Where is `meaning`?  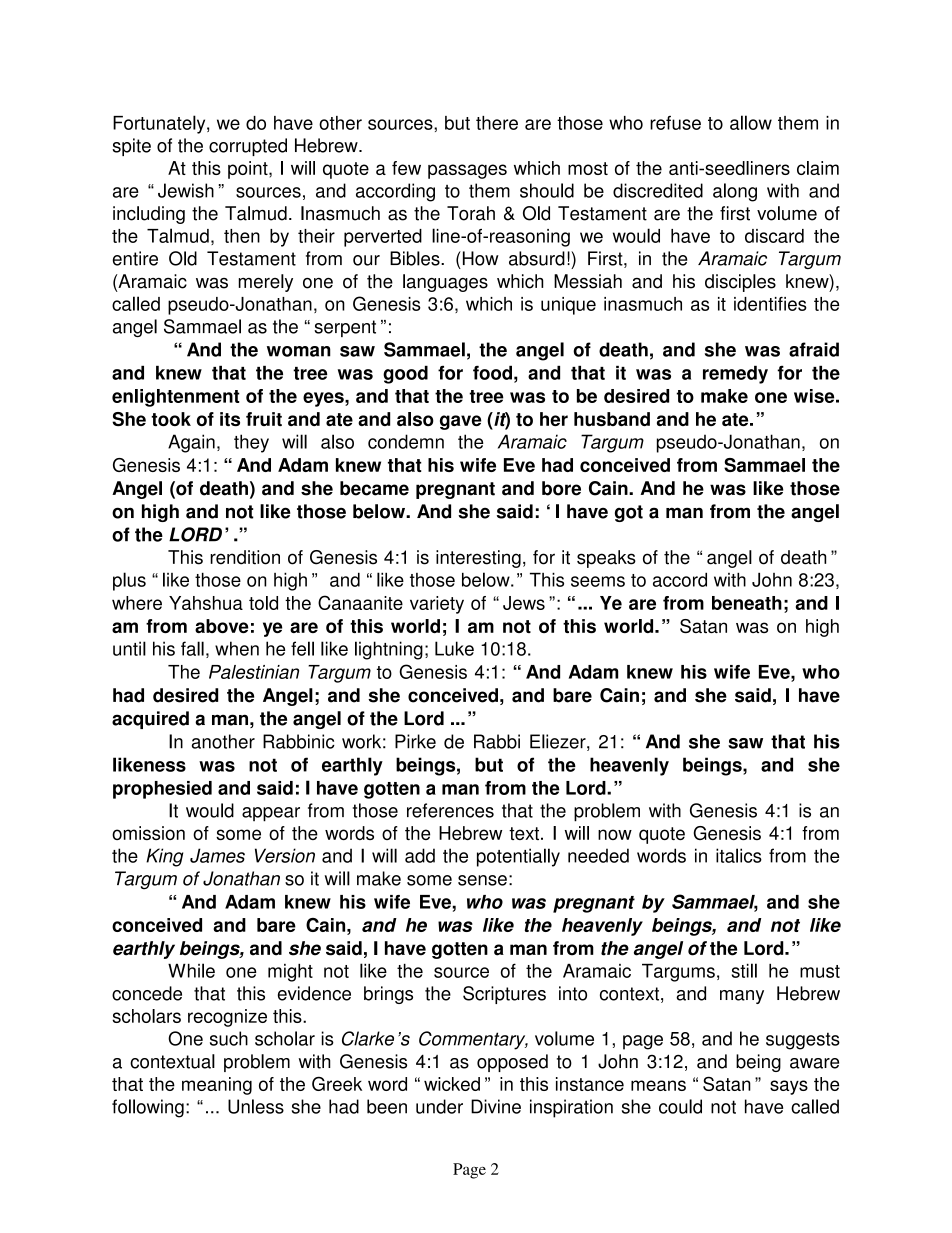
meaning is located at coordinates (217, 1086).
